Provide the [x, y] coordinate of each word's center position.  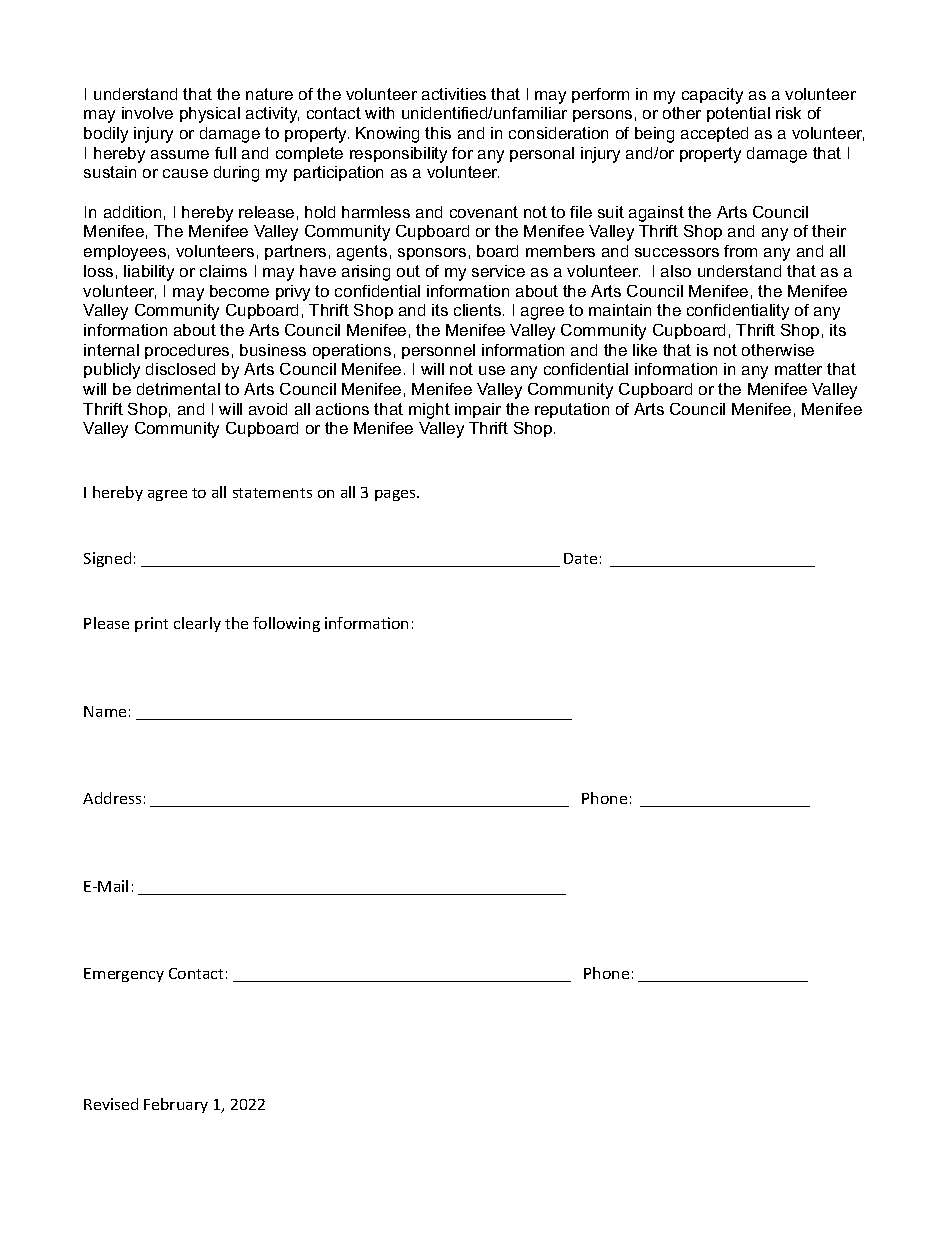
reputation [572, 410]
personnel [438, 351]
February [176, 1105]
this [438, 133]
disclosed [180, 369]
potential [738, 114]
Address [112, 798]
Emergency [124, 975]
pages [396, 495]
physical [210, 115]
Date [580, 558]
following [286, 624]
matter [798, 369]
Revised [111, 1104]
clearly [197, 624]
